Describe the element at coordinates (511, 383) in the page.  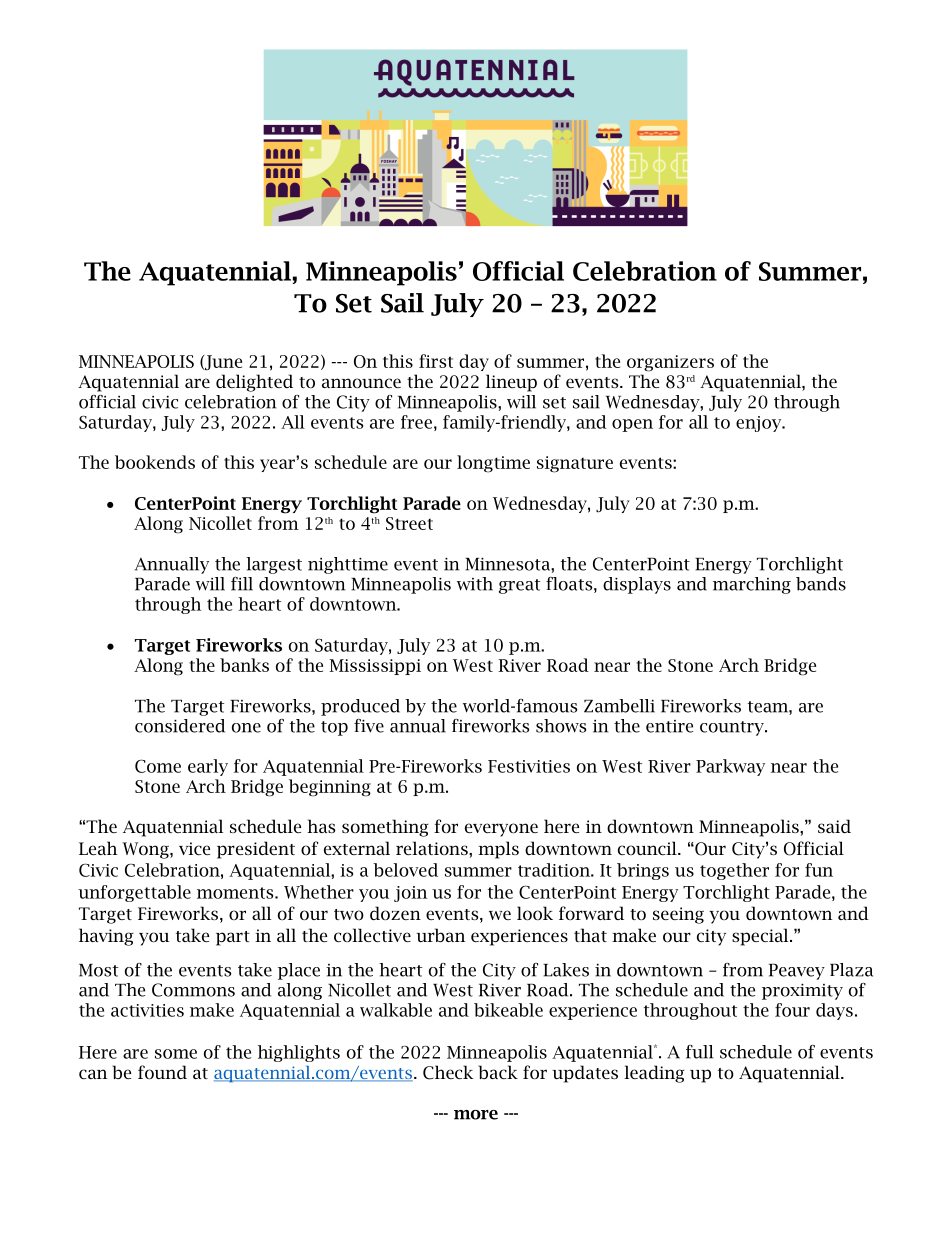
I see `lineup` at that location.
